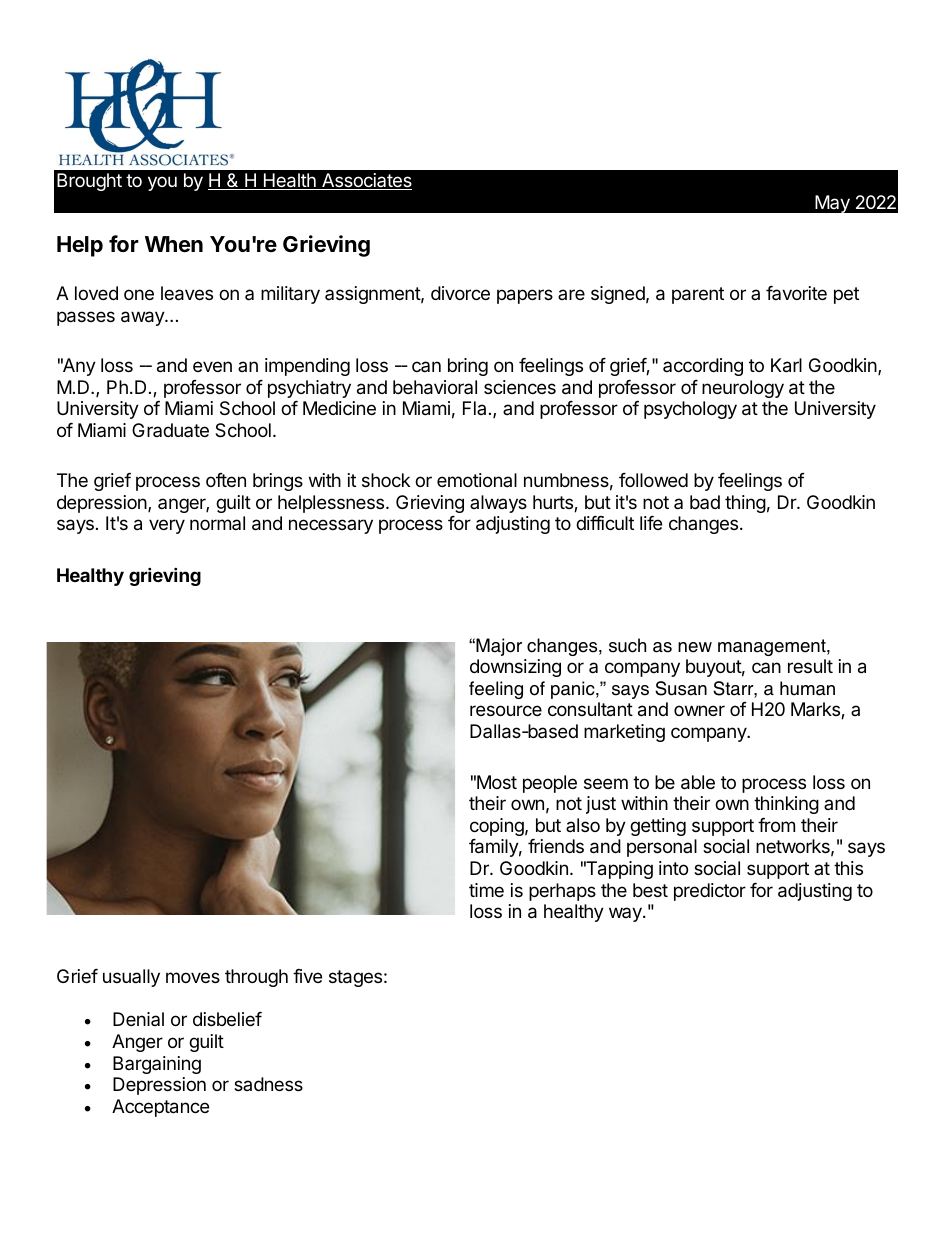  What do you see at coordinates (268, 1084) in the page?
I see `sadness` at bounding box center [268, 1084].
